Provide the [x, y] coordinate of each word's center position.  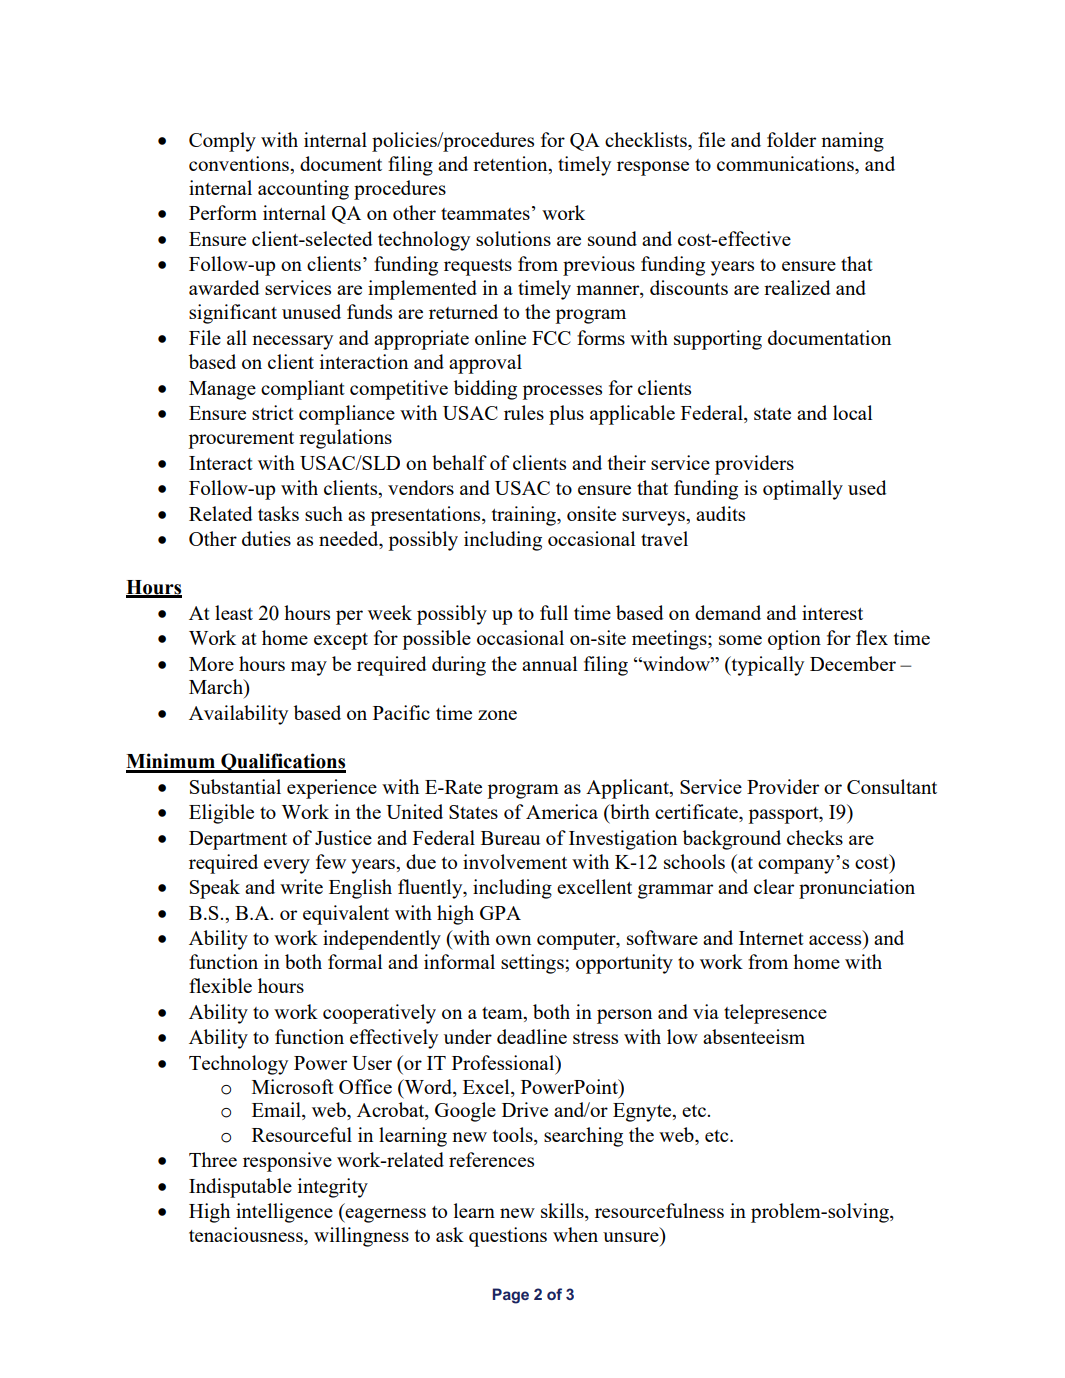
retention [511, 165]
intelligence [284, 1213]
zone [497, 715]
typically [766, 666]
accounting [303, 190]
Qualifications [282, 763]
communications [786, 165]
